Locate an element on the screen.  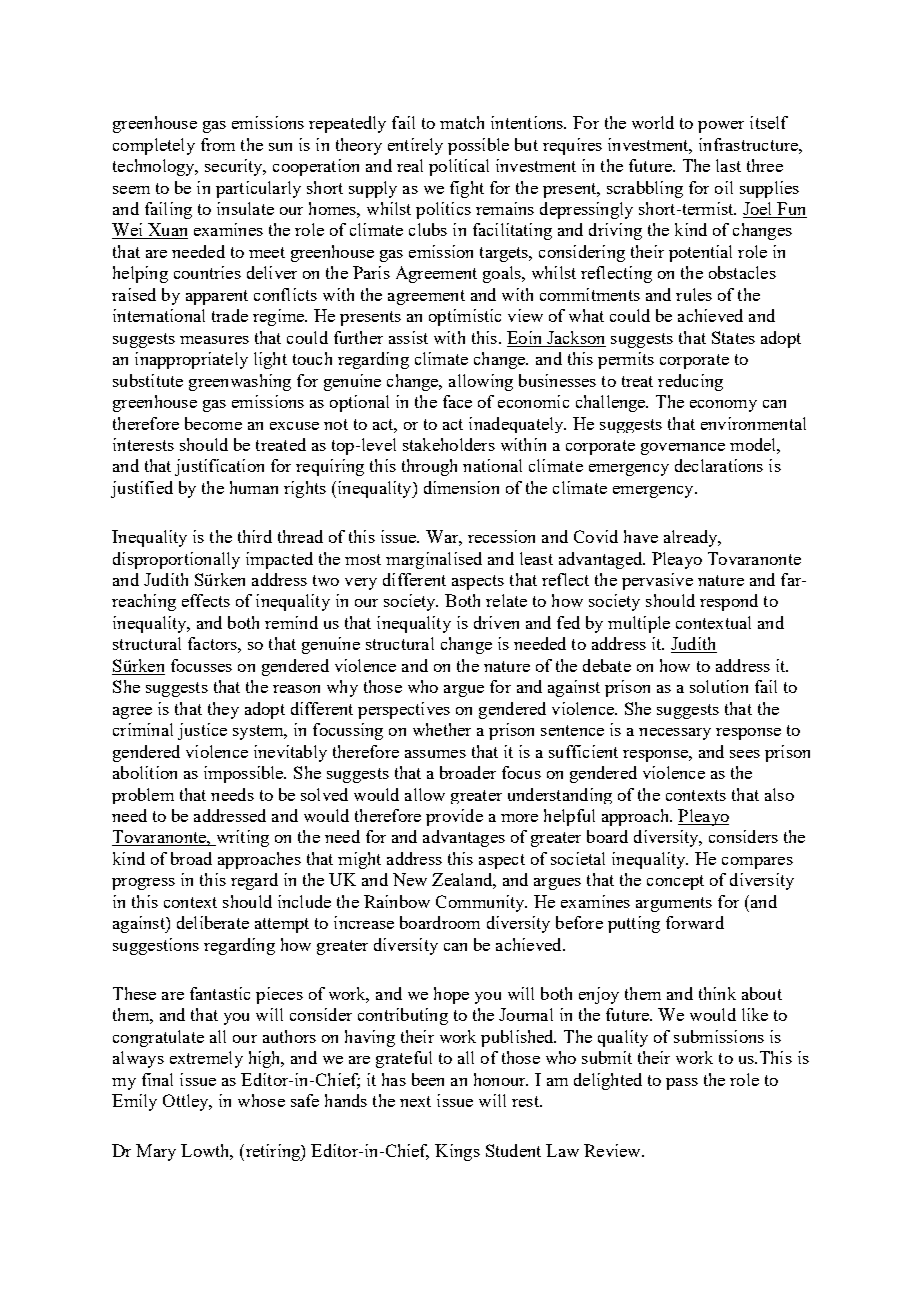
greenwashing is located at coordinates (240, 382).
